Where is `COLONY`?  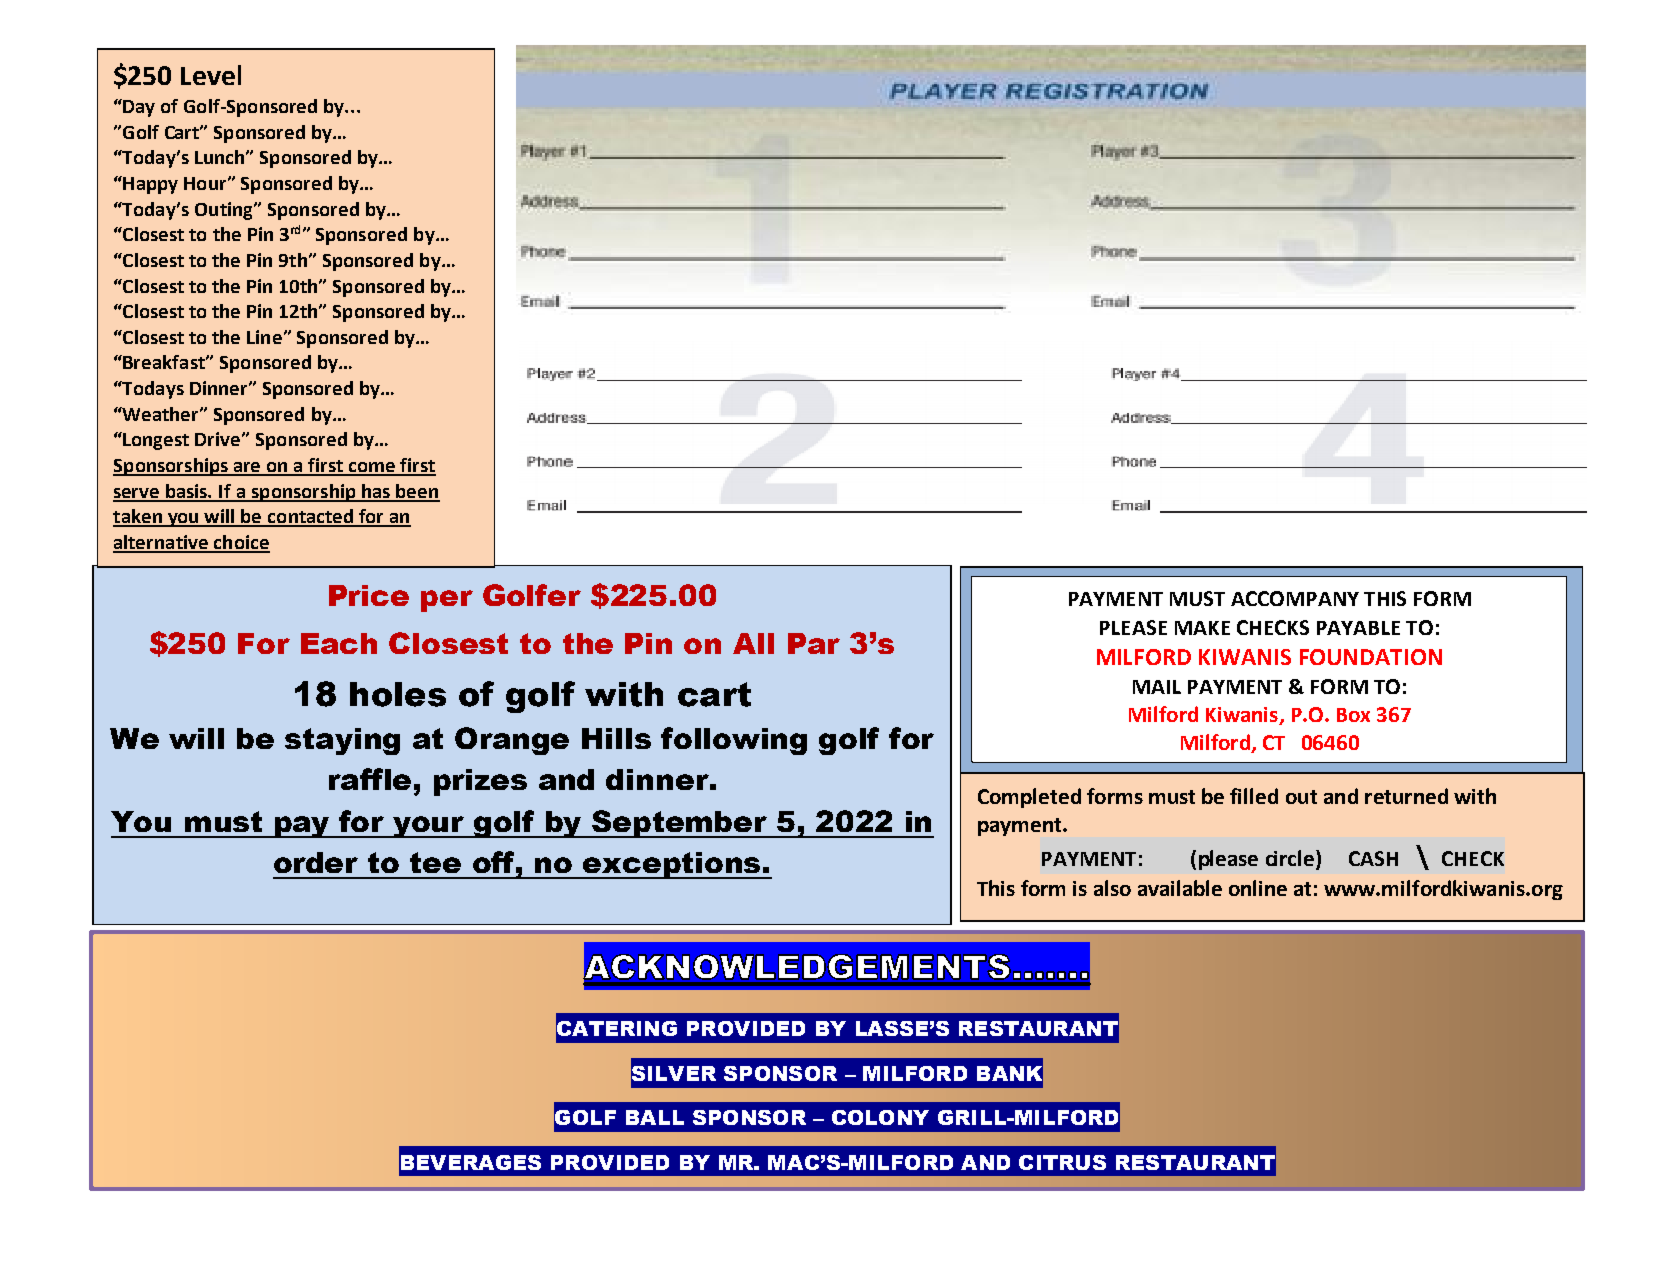 COLONY is located at coordinates (880, 1117).
